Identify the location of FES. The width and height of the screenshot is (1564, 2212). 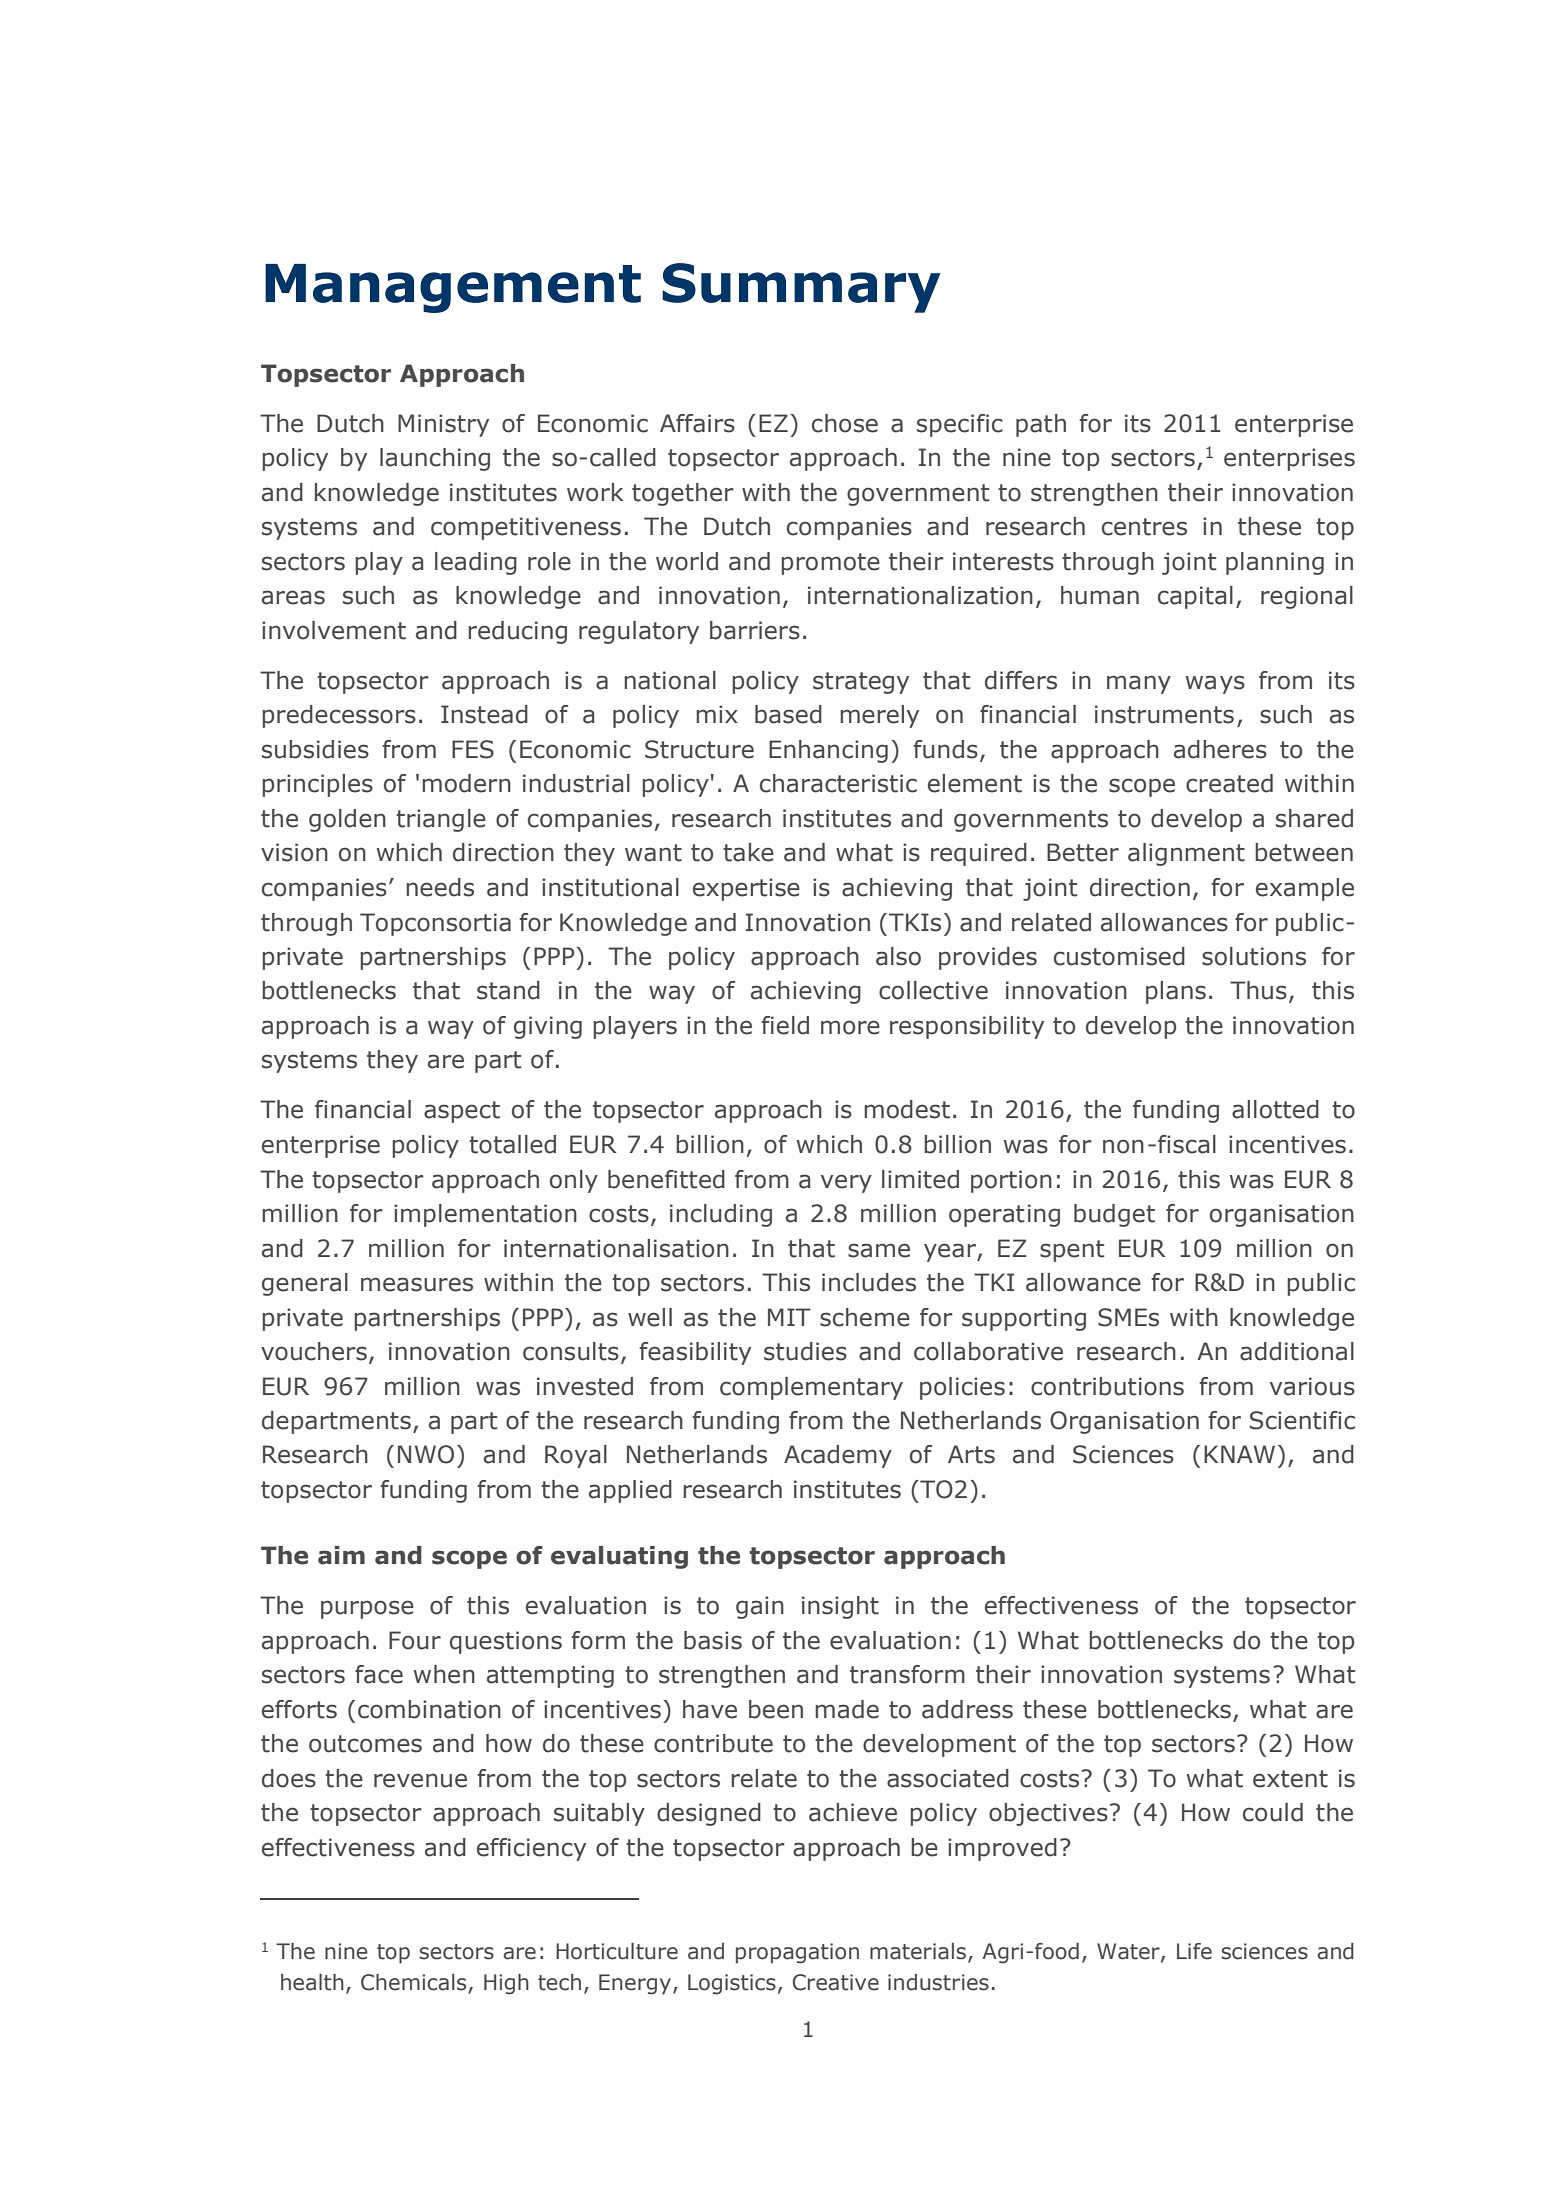
(473, 749).
